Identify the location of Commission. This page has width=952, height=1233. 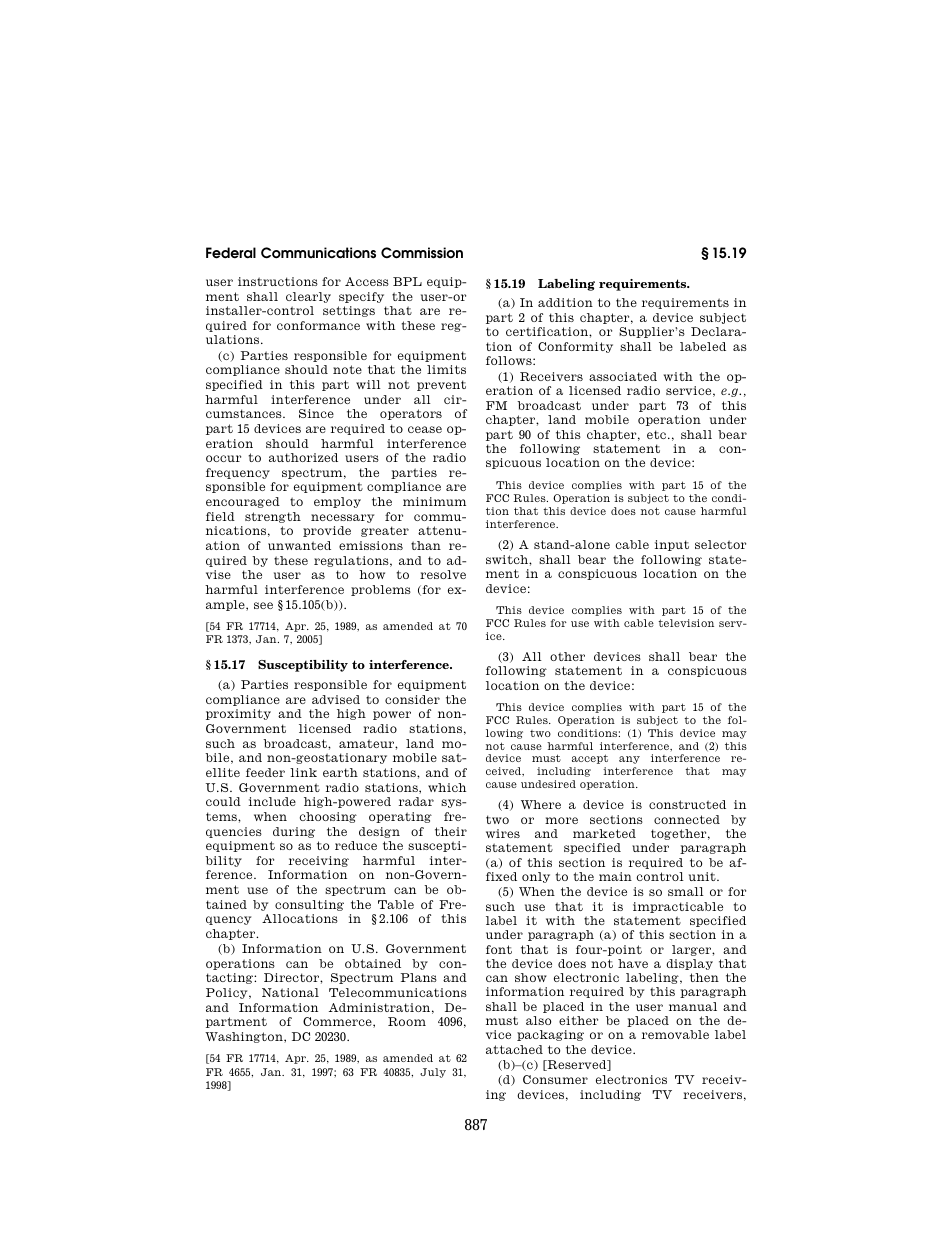
(422, 253).
